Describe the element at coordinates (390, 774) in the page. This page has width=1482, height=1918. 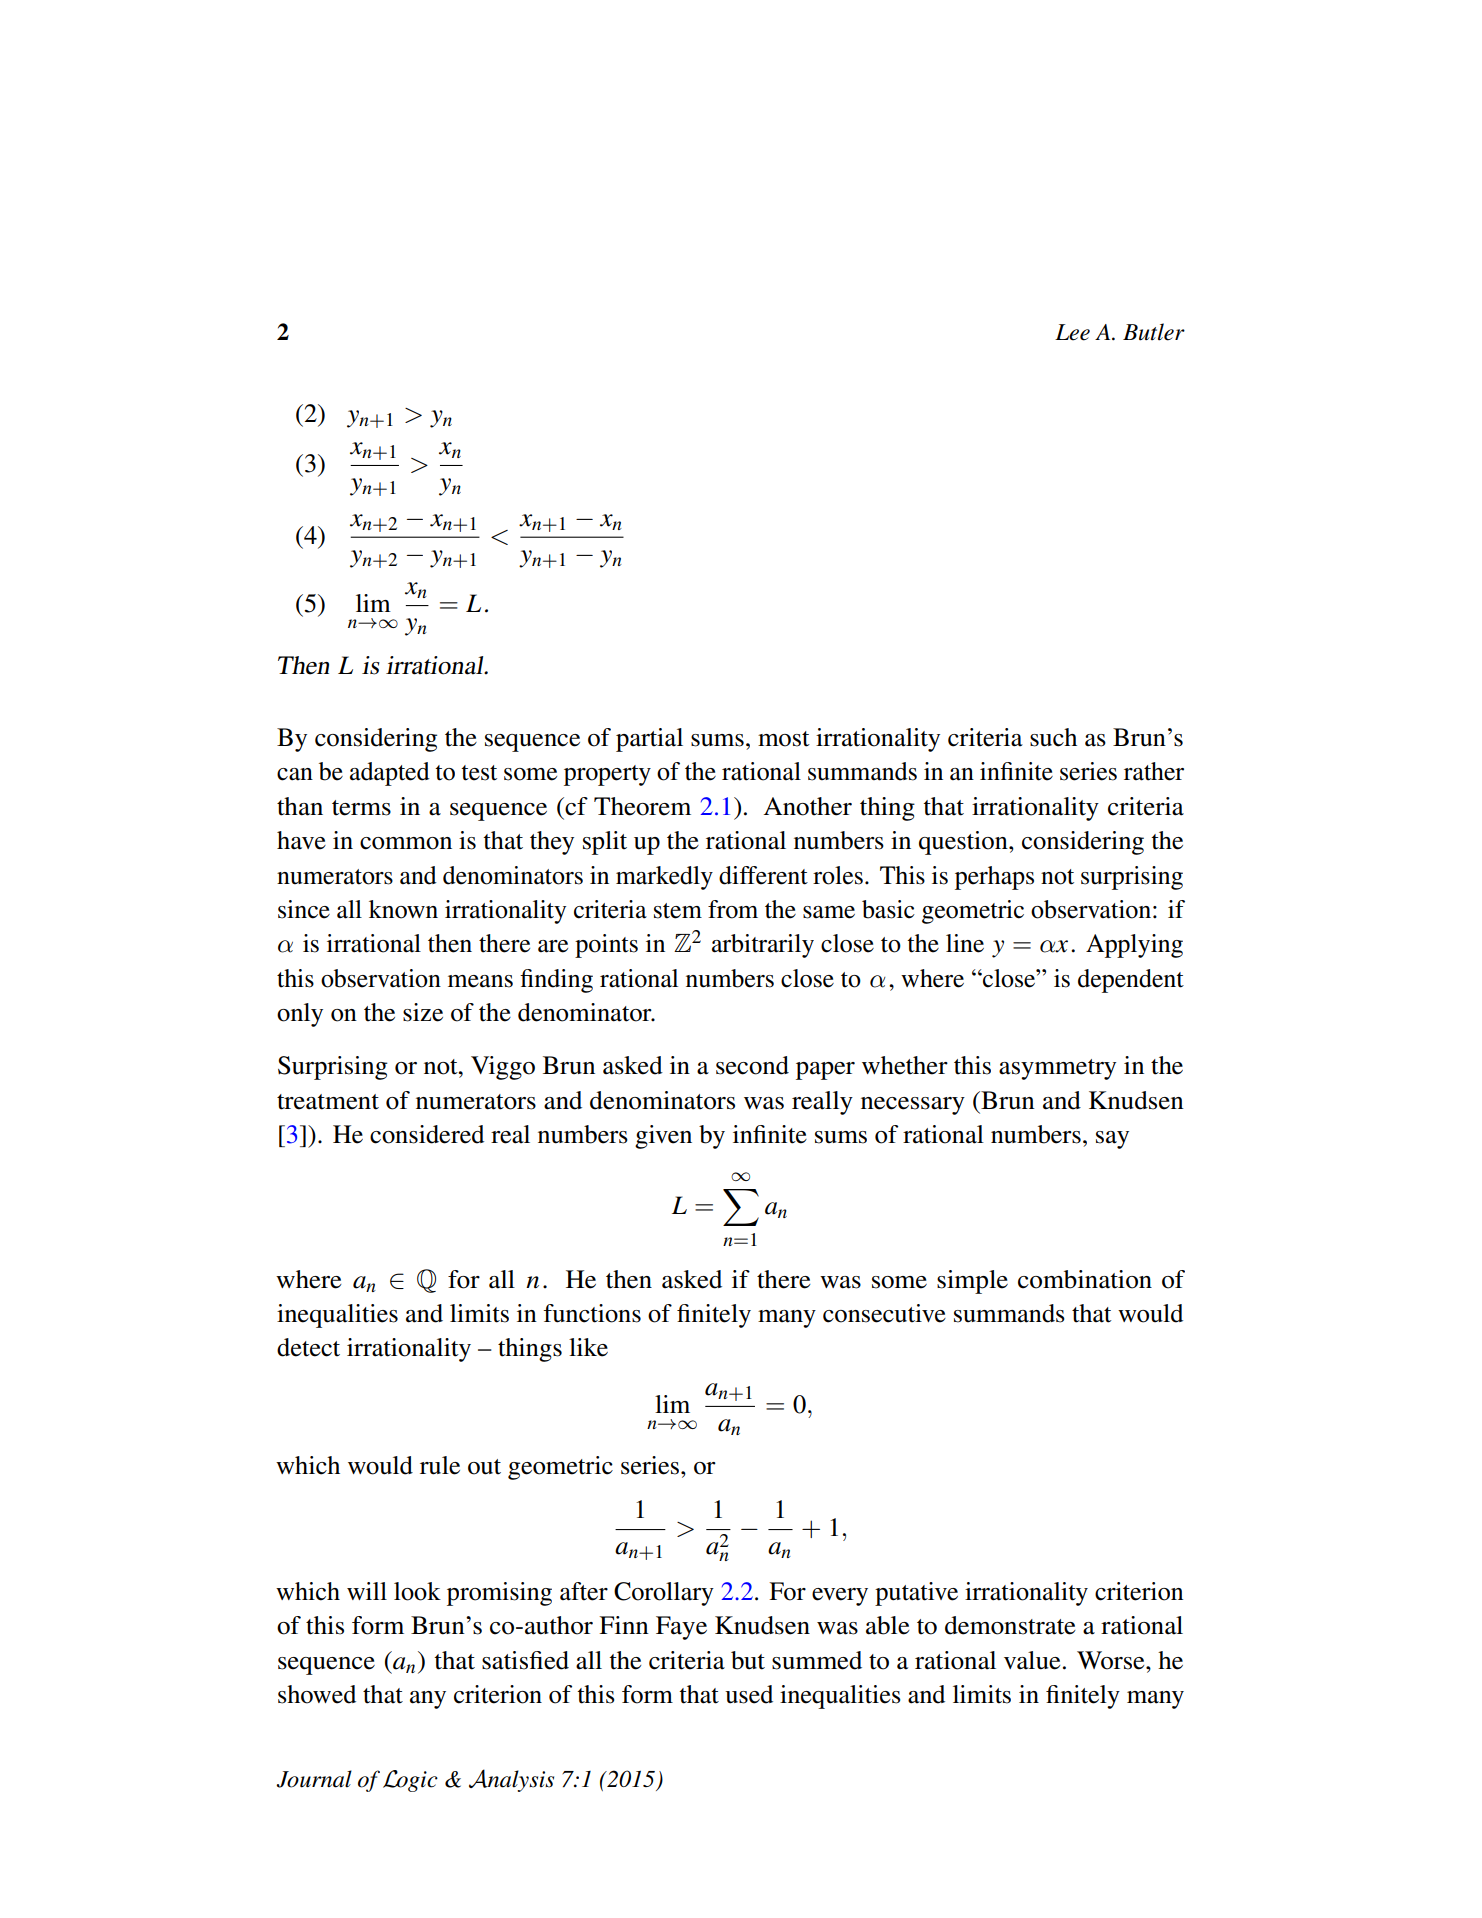
I see `adapted` at that location.
